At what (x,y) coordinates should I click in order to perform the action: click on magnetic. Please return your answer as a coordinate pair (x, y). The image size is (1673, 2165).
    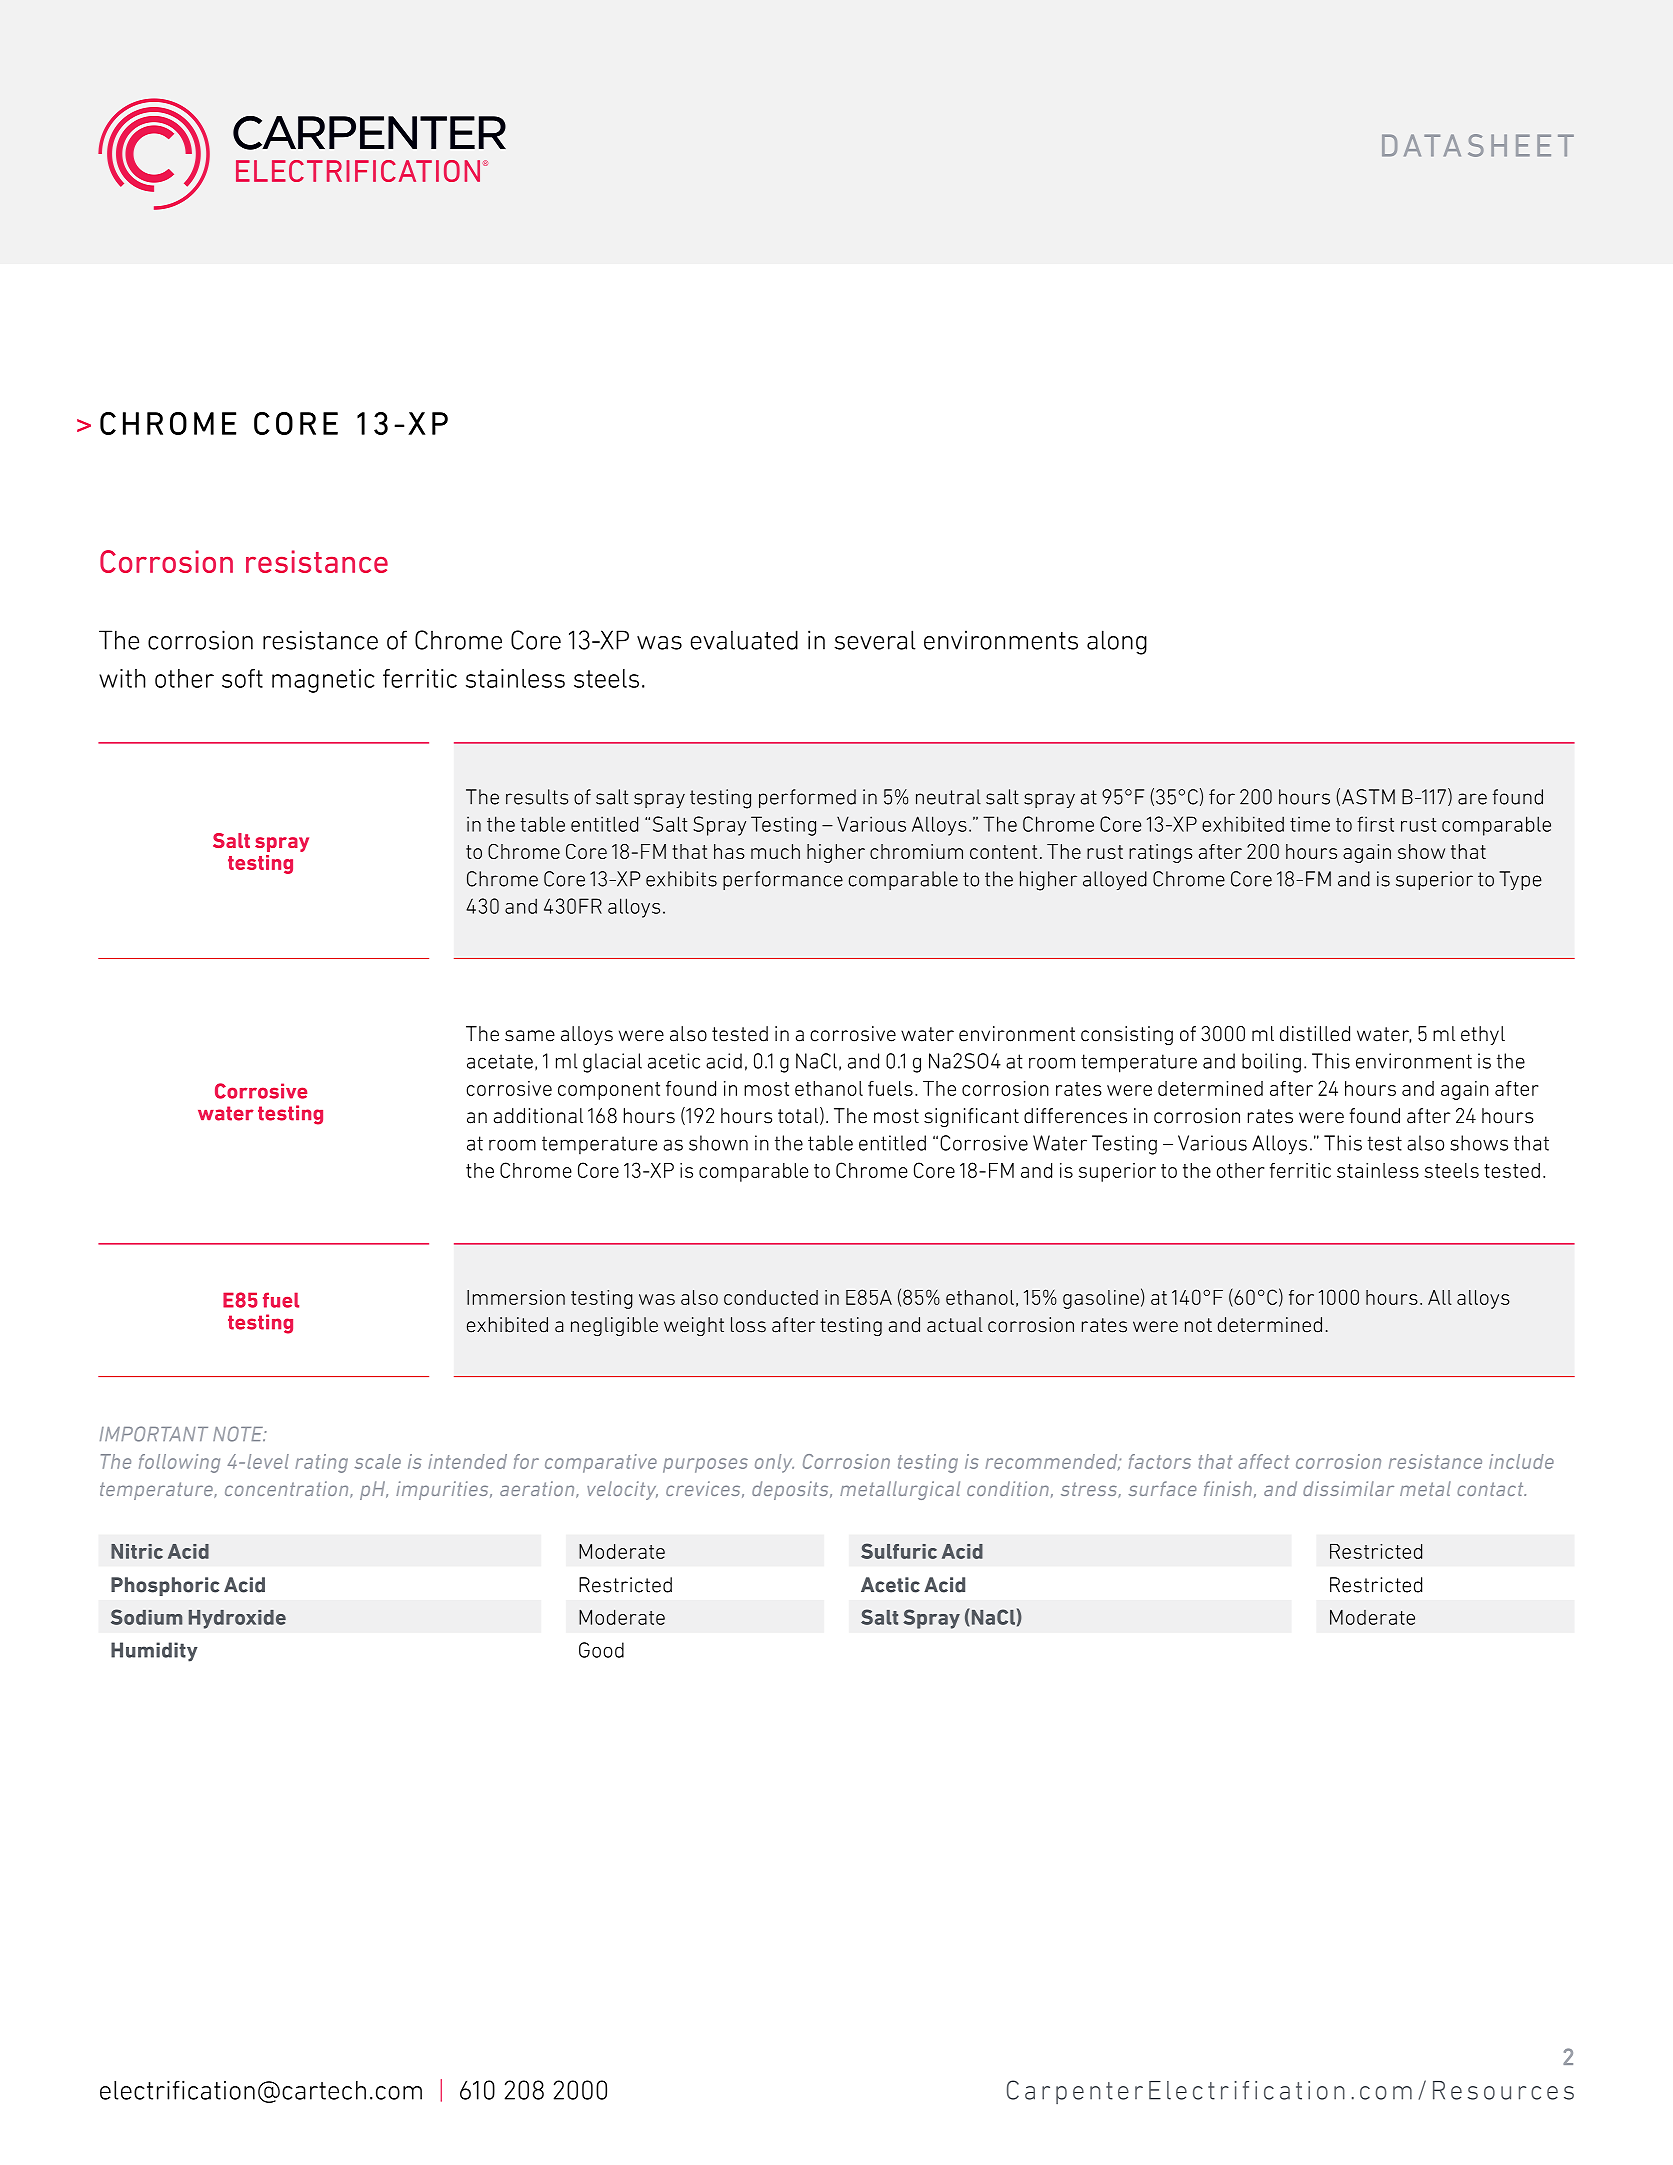
    Looking at the image, I should click on (323, 681).
